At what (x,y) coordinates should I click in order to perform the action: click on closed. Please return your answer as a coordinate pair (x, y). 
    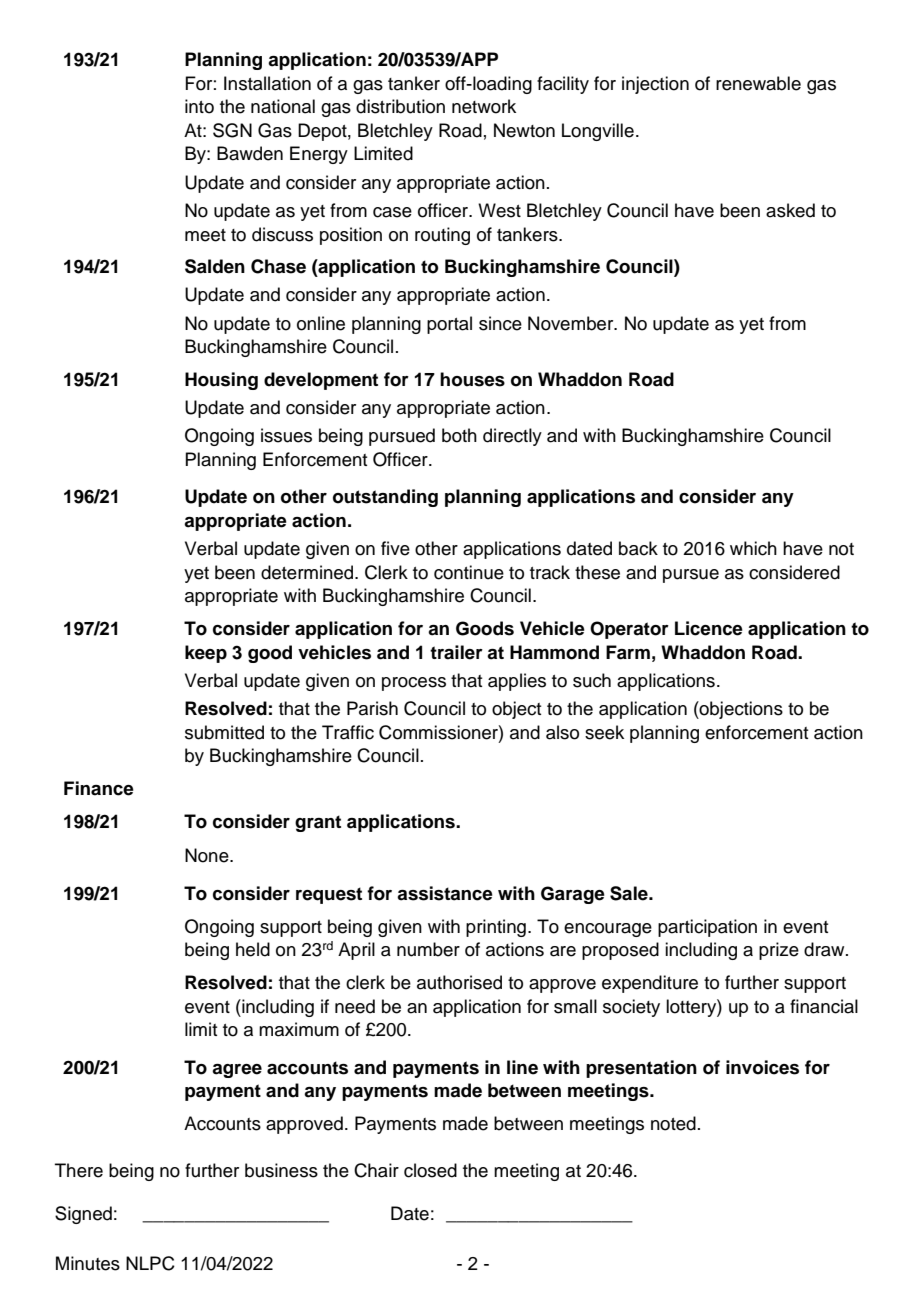
    Looking at the image, I should click on (430, 1170).
